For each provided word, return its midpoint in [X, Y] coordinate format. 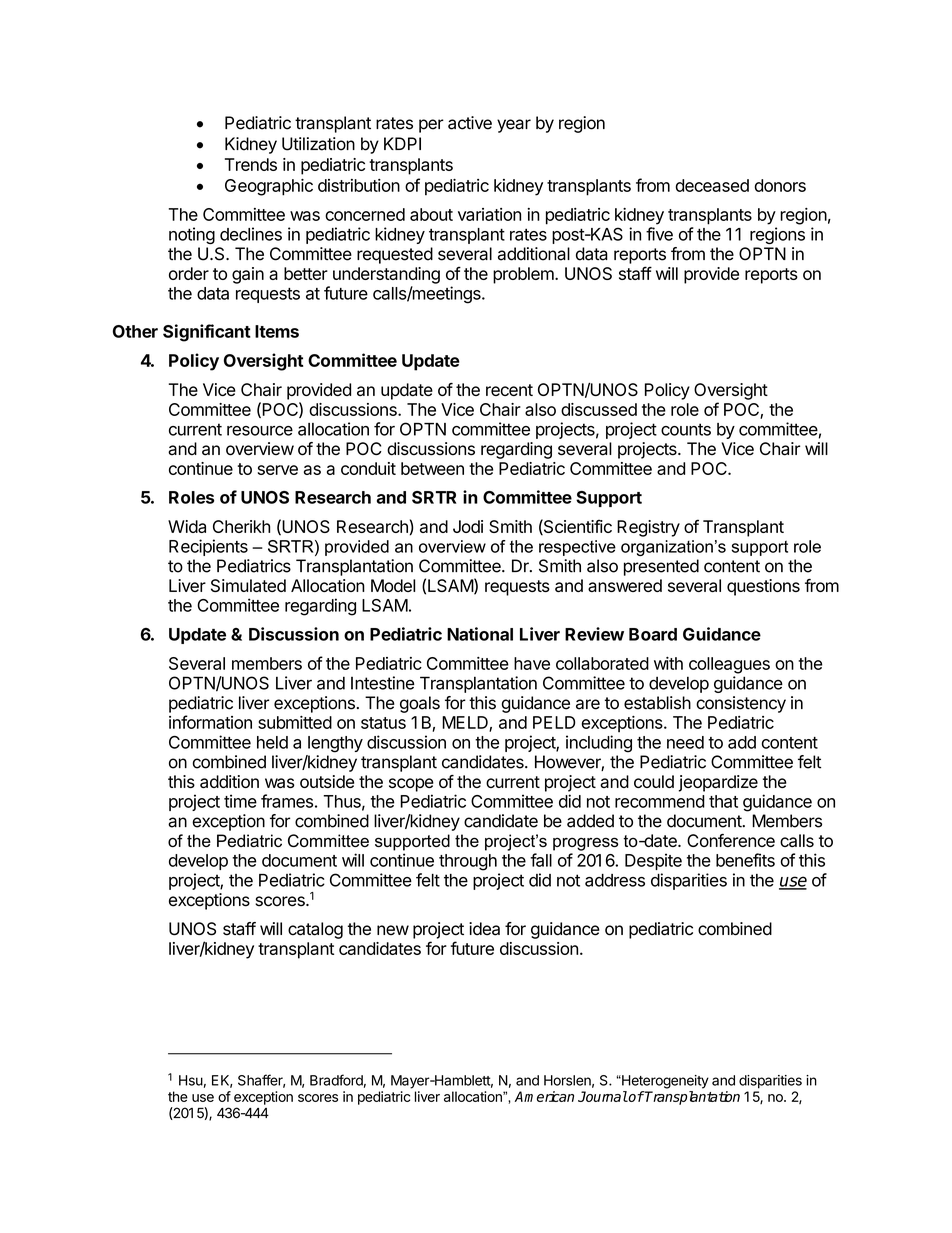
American [544, 1096]
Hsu [191, 1080]
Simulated [248, 585]
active [470, 123]
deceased [712, 185]
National [480, 634]
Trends [251, 164]
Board [653, 634]
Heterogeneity [664, 1082]
